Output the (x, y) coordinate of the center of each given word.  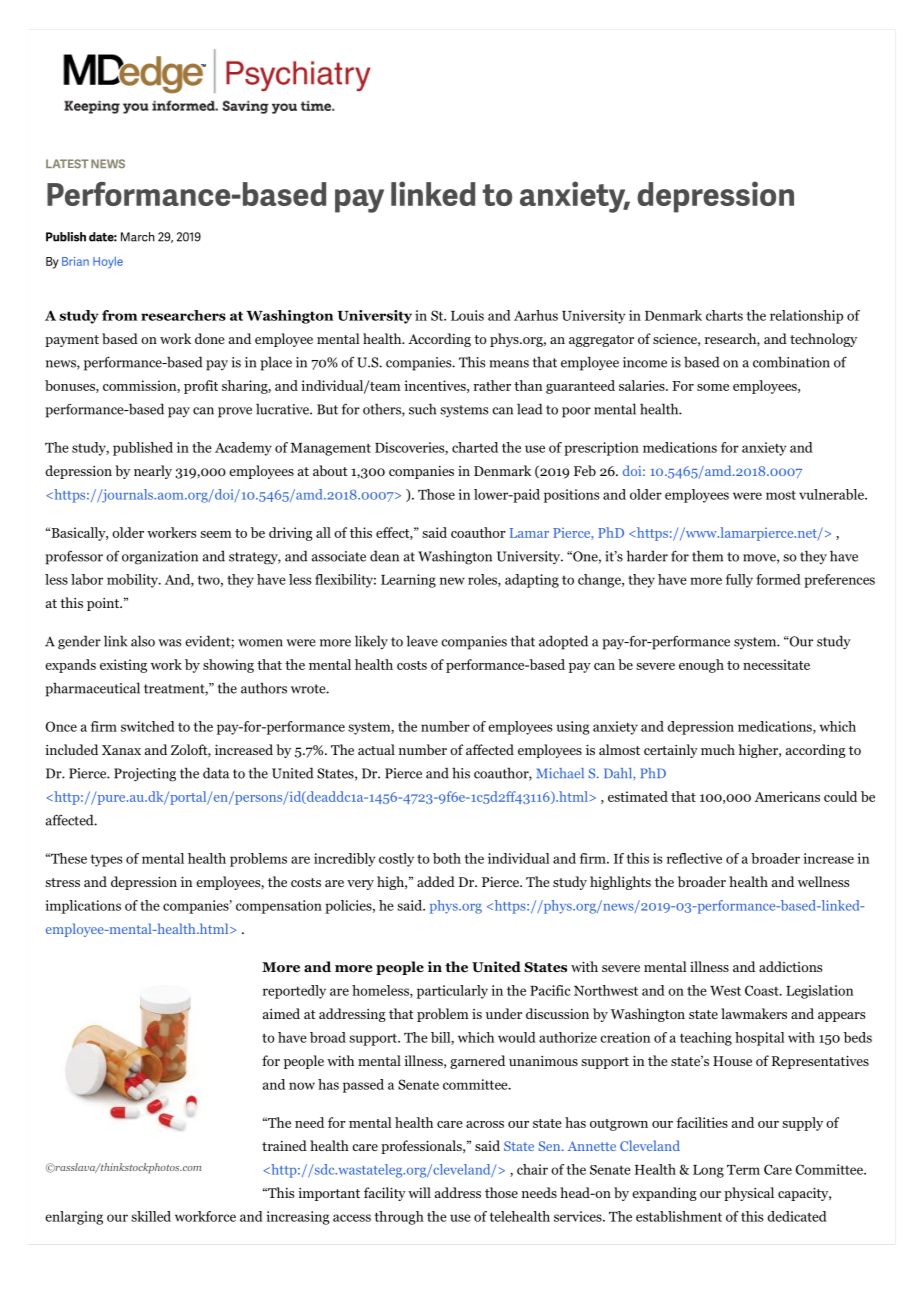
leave (422, 641)
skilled (151, 1216)
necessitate (776, 664)
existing (123, 666)
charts (724, 315)
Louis (467, 315)
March (137, 237)
